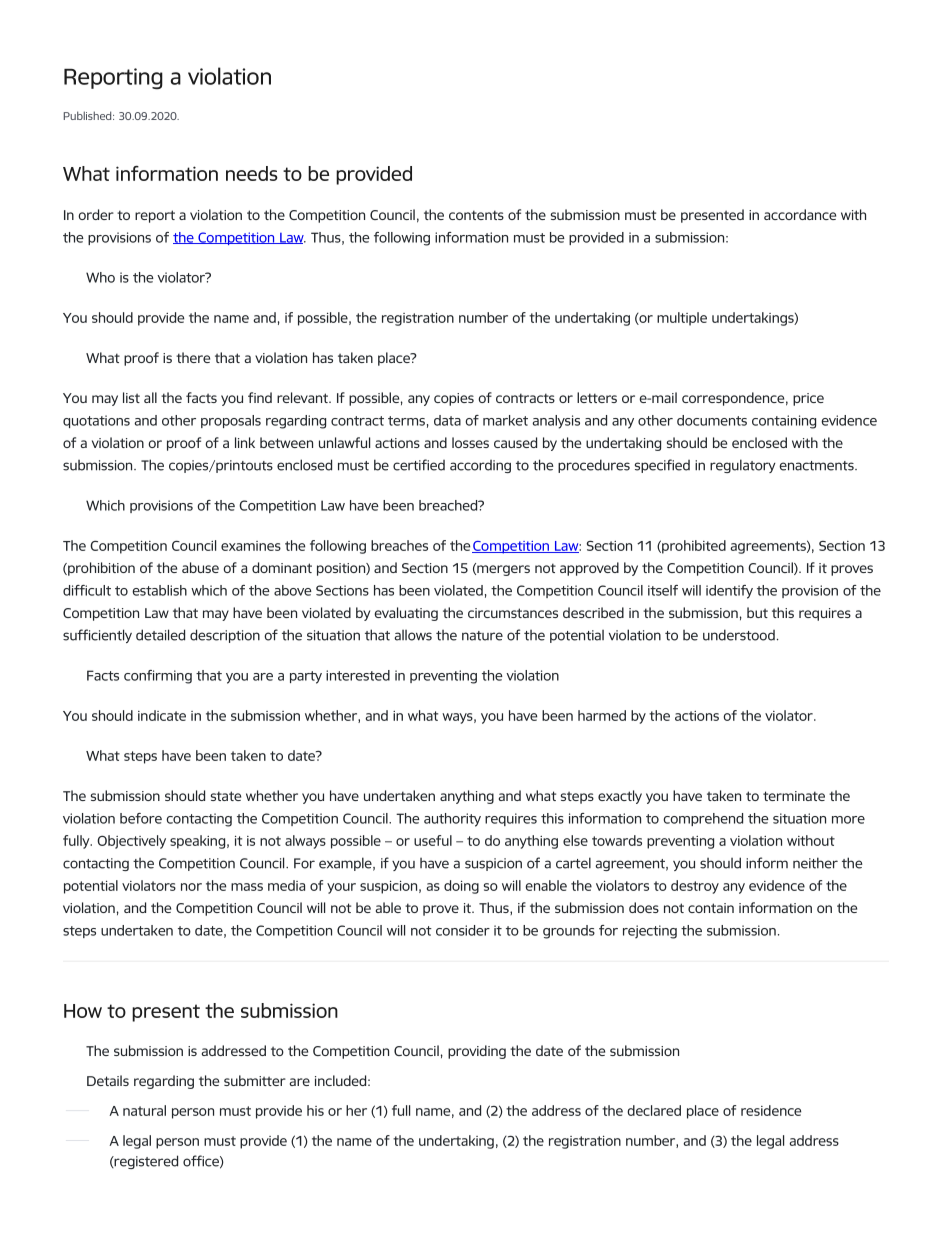 This screenshot has width=952, height=1233. I want to click on nature, so click(482, 636).
